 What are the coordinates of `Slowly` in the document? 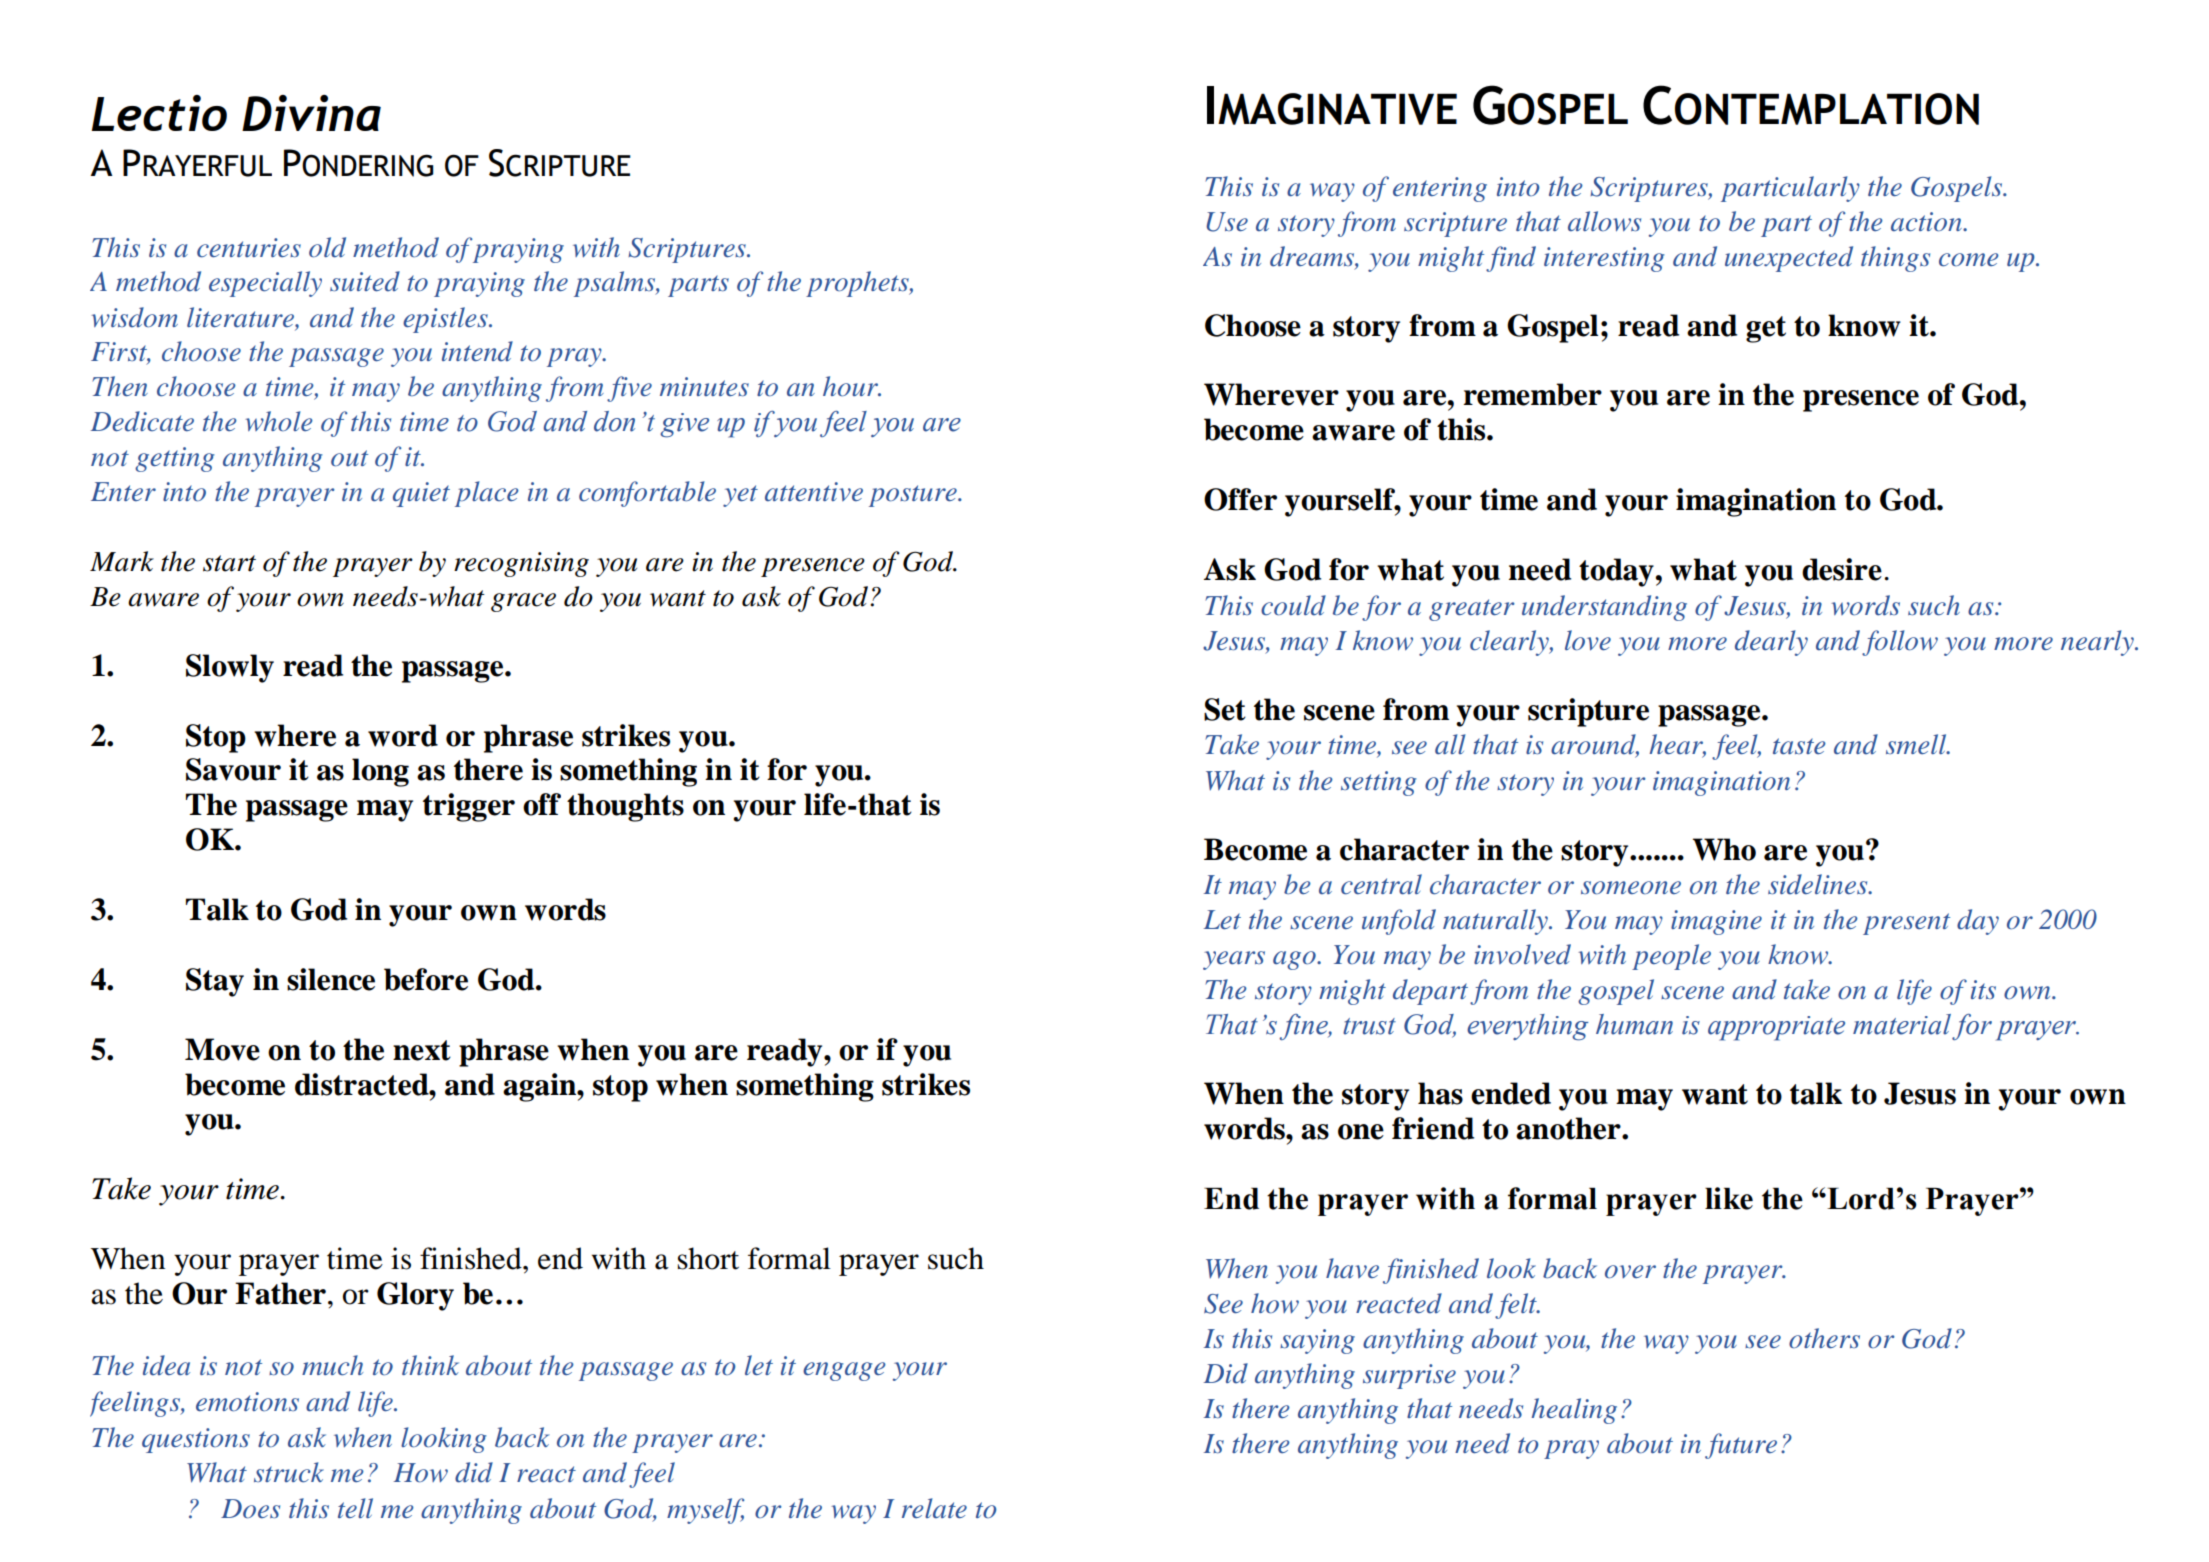 It's located at (230, 668).
